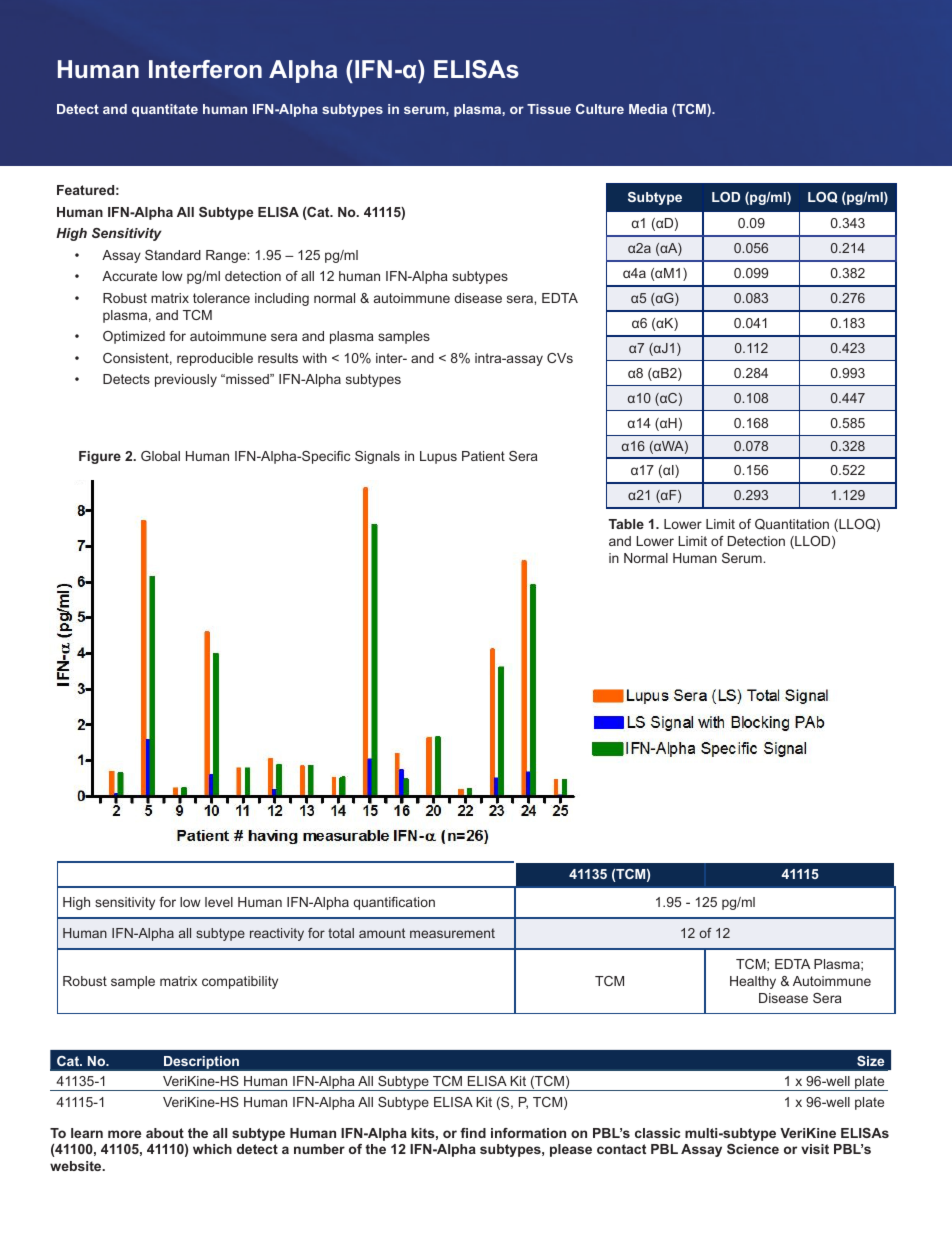 The width and height of the image is (952, 1233). What do you see at coordinates (165, 1133) in the image?
I see `about` at bounding box center [165, 1133].
